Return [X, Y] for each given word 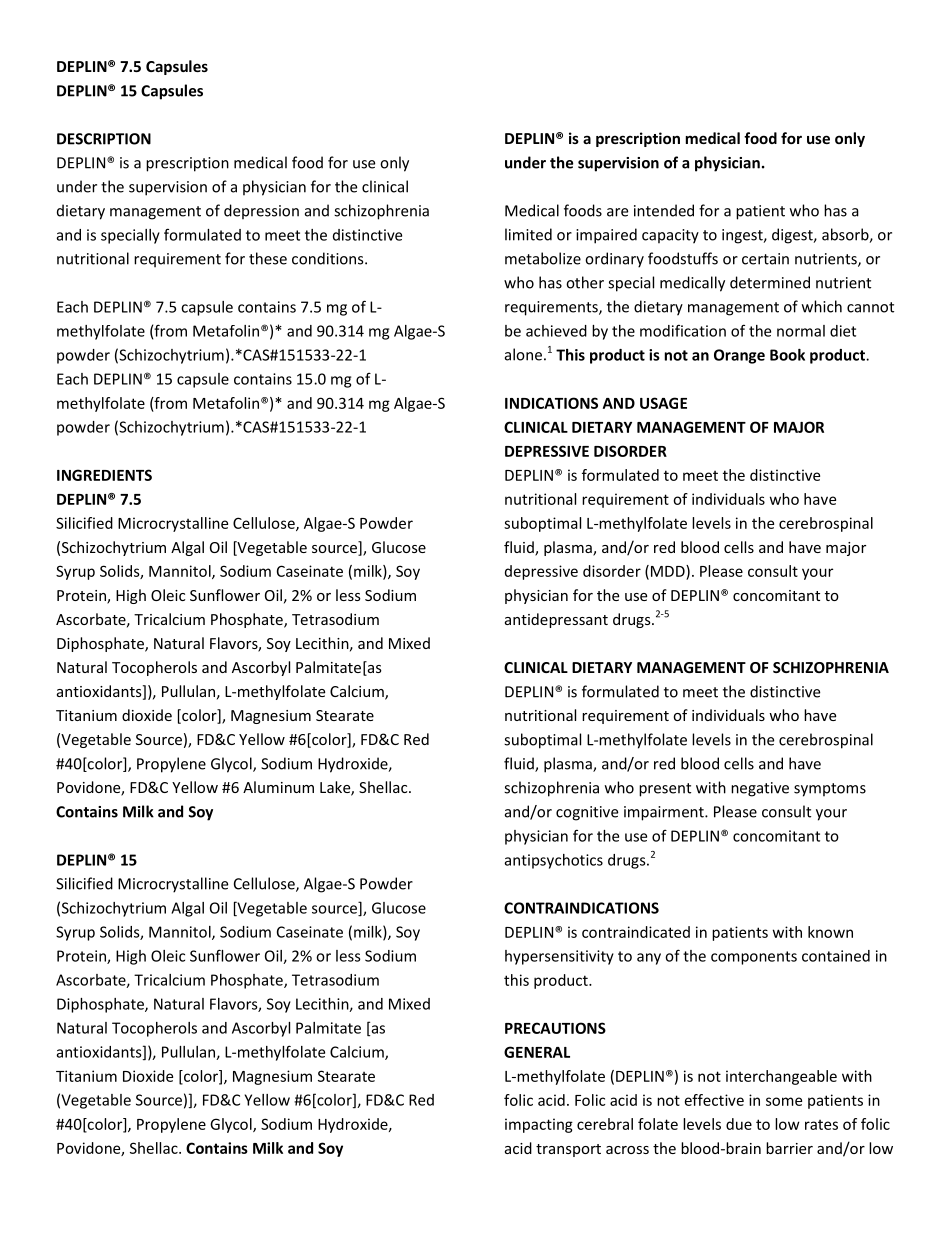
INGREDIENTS [104, 475]
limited [528, 234]
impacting [539, 1125]
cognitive [587, 813]
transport [568, 1150]
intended [664, 210]
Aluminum [278, 787]
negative [760, 789]
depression [261, 212]
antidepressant [556, 620]
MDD [669, 571]
